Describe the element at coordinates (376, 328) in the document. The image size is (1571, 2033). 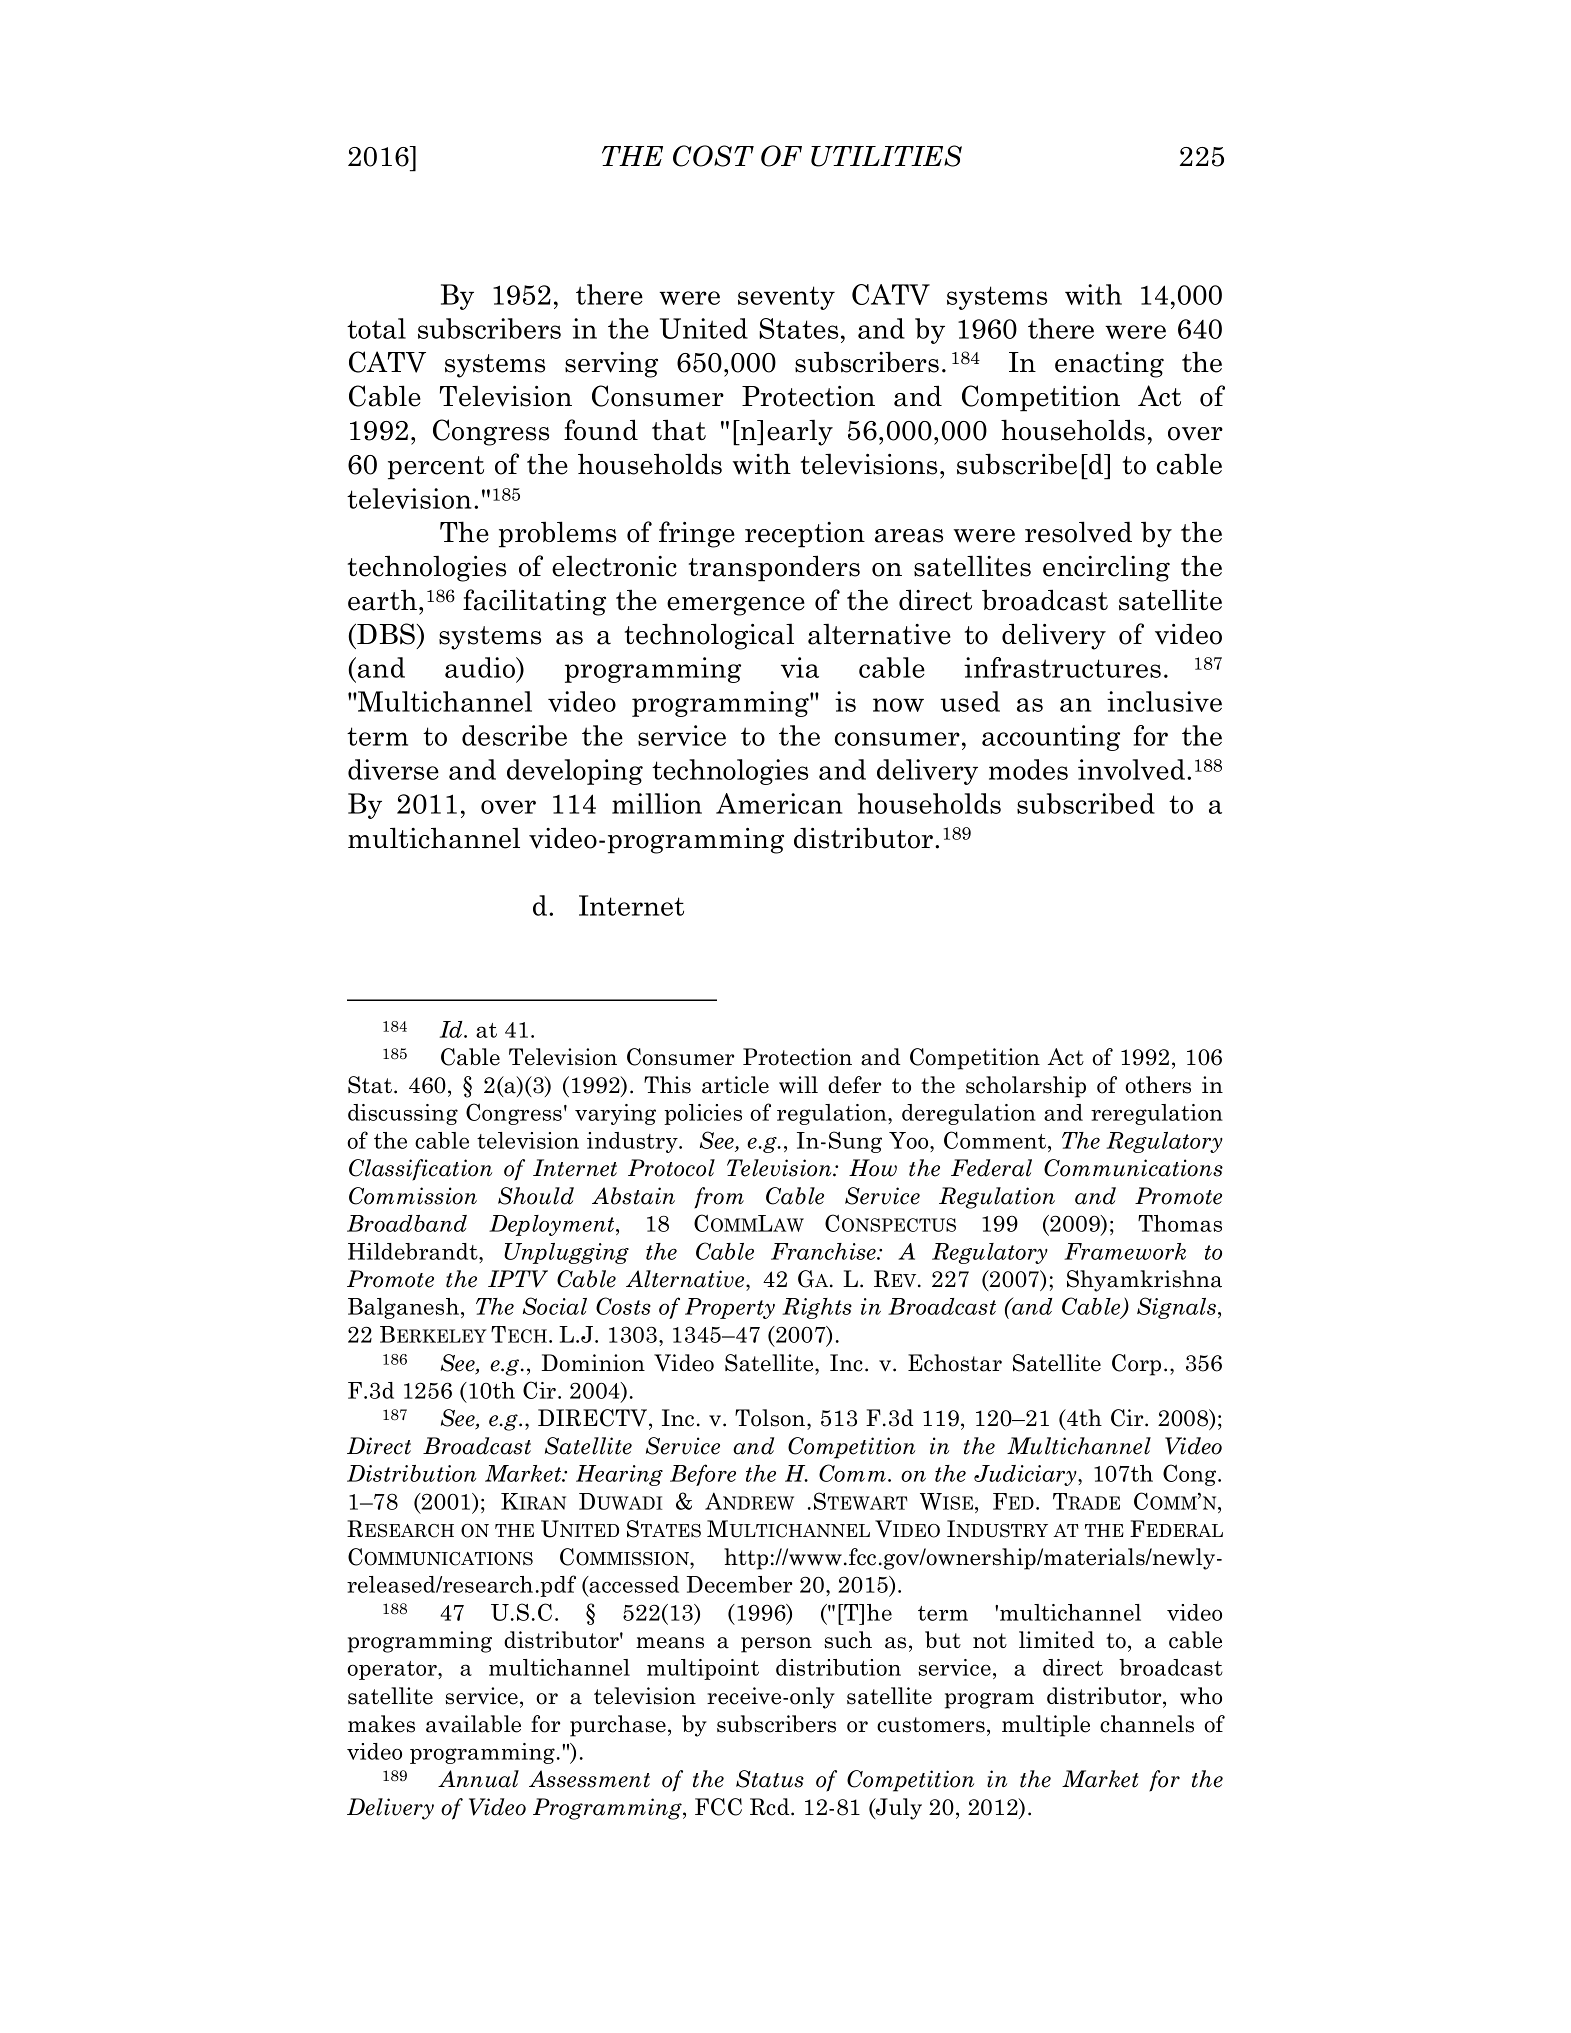
I see `total` at that location.
